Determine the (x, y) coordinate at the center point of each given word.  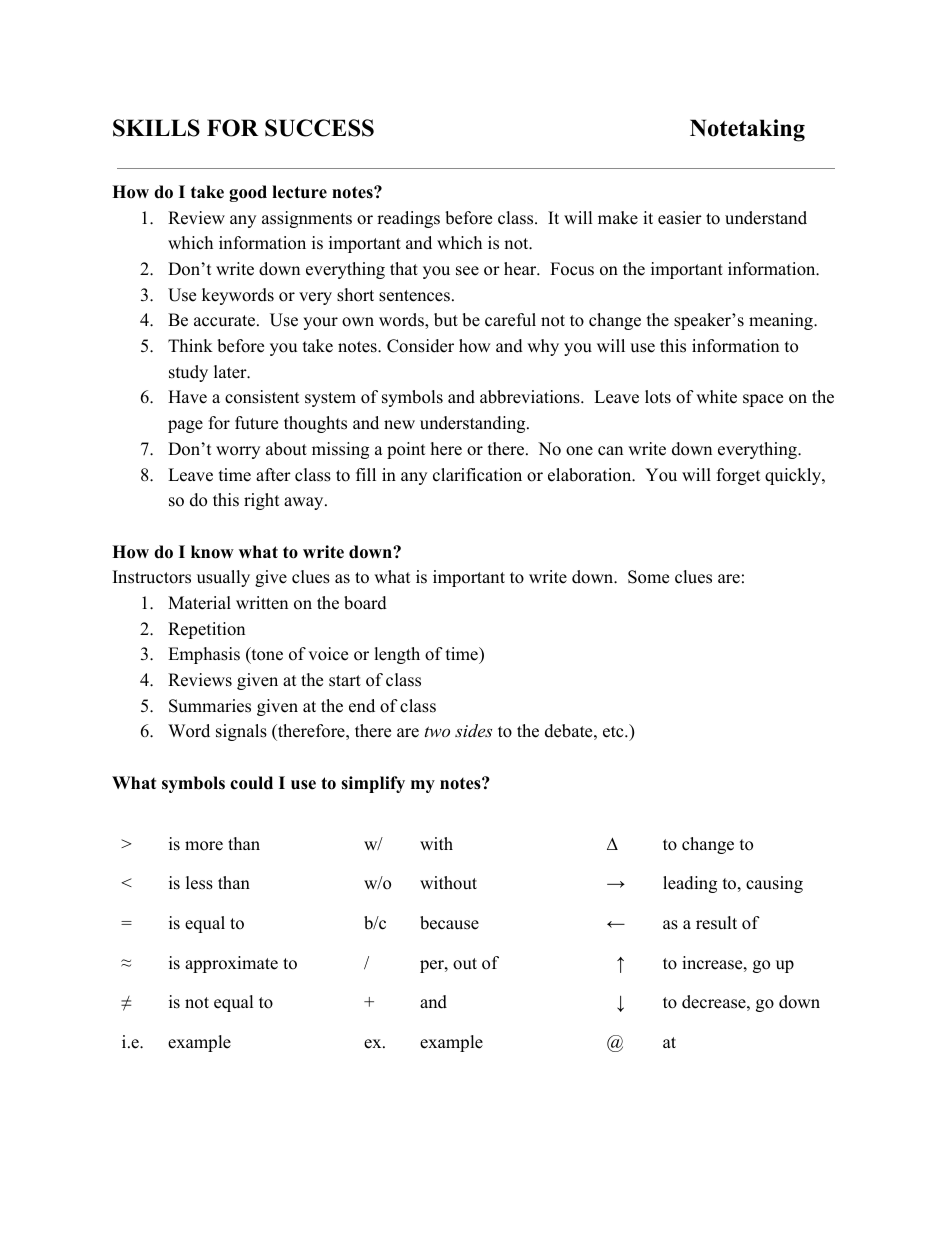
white (716, 397)
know (212, 552)
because (449, 923)
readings (408, 219)
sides (473, 730)
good (248, 193)
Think (190, 345)
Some (648, 577)
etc (614, 732)
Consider (420, 346)
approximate (231, 964)
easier (680, 218)
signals (241, 732)
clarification (477, 475)
